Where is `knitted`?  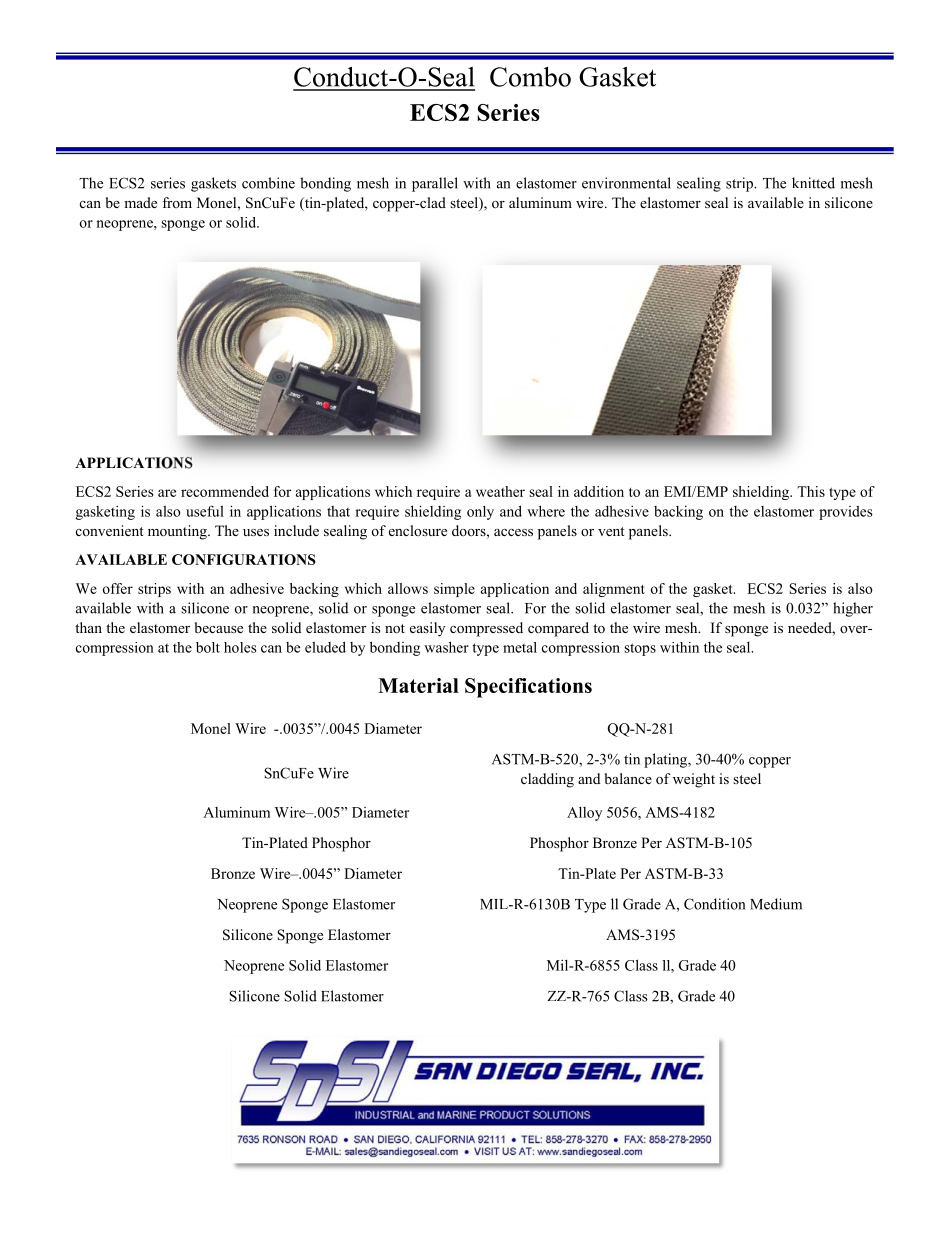
knitted is located at coordinates (813, 183).
